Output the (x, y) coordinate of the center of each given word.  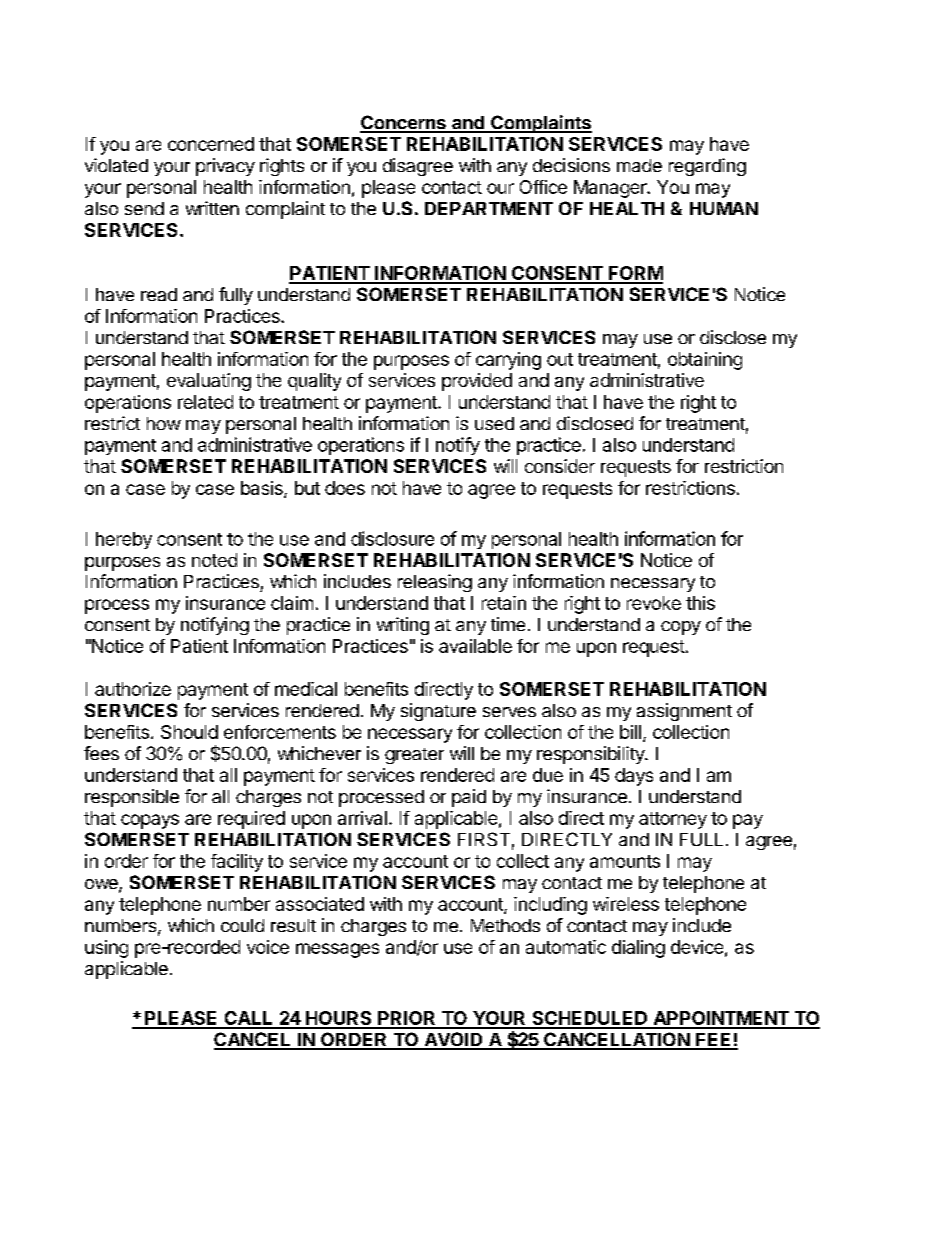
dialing (638, 949)
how (164, 423)
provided (477, 382)
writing (403, 626)
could (242, 925)
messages (337, 950)
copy (681, 628)
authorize (133, 689)
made (639, 165)
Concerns (404, 123)
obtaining (705, 361)
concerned (211, 144)
